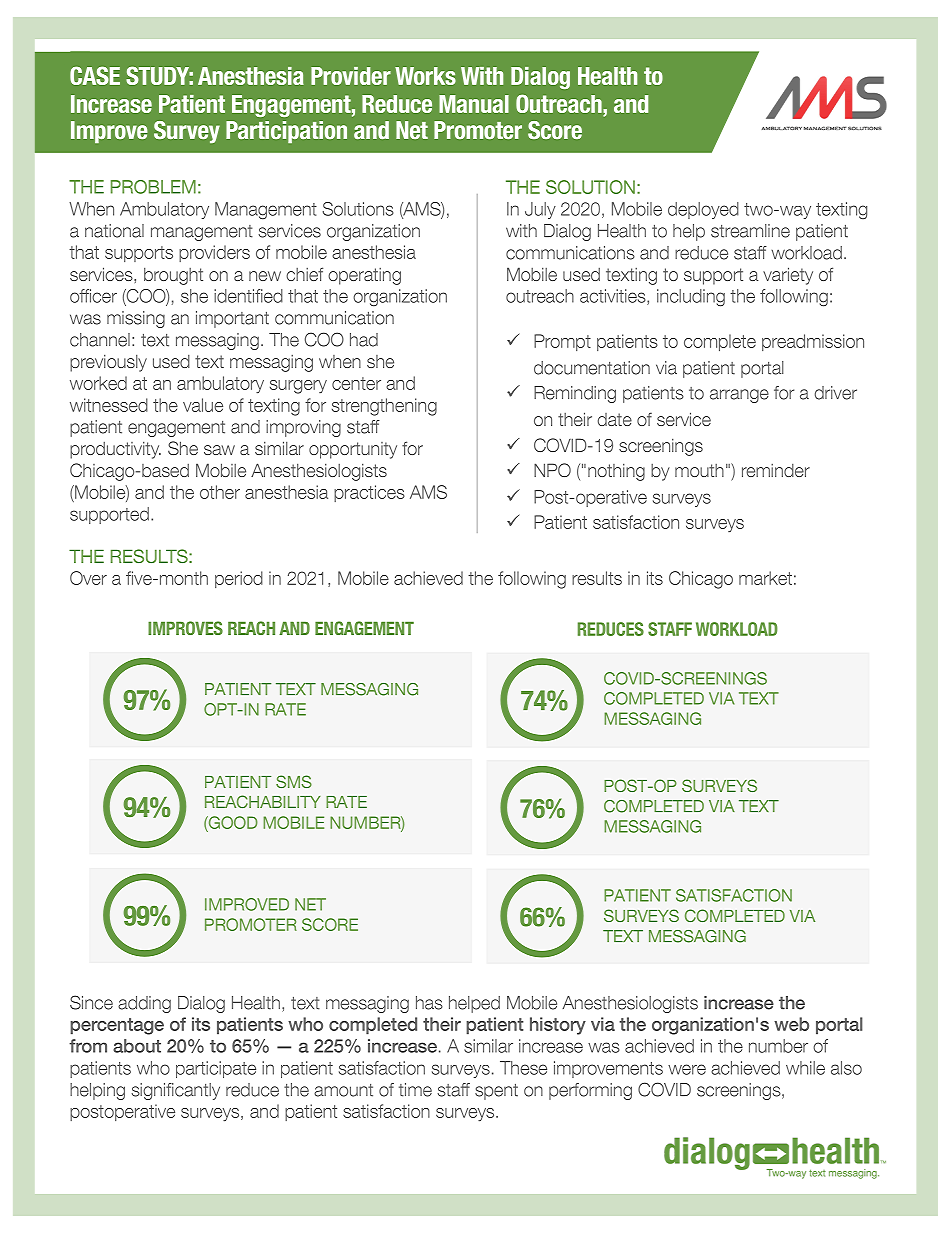 This document has width=952, height=1233. What do you see at coordinates (294, 781) in the document?
I see `SMS` at bounding box center [294, 781].
